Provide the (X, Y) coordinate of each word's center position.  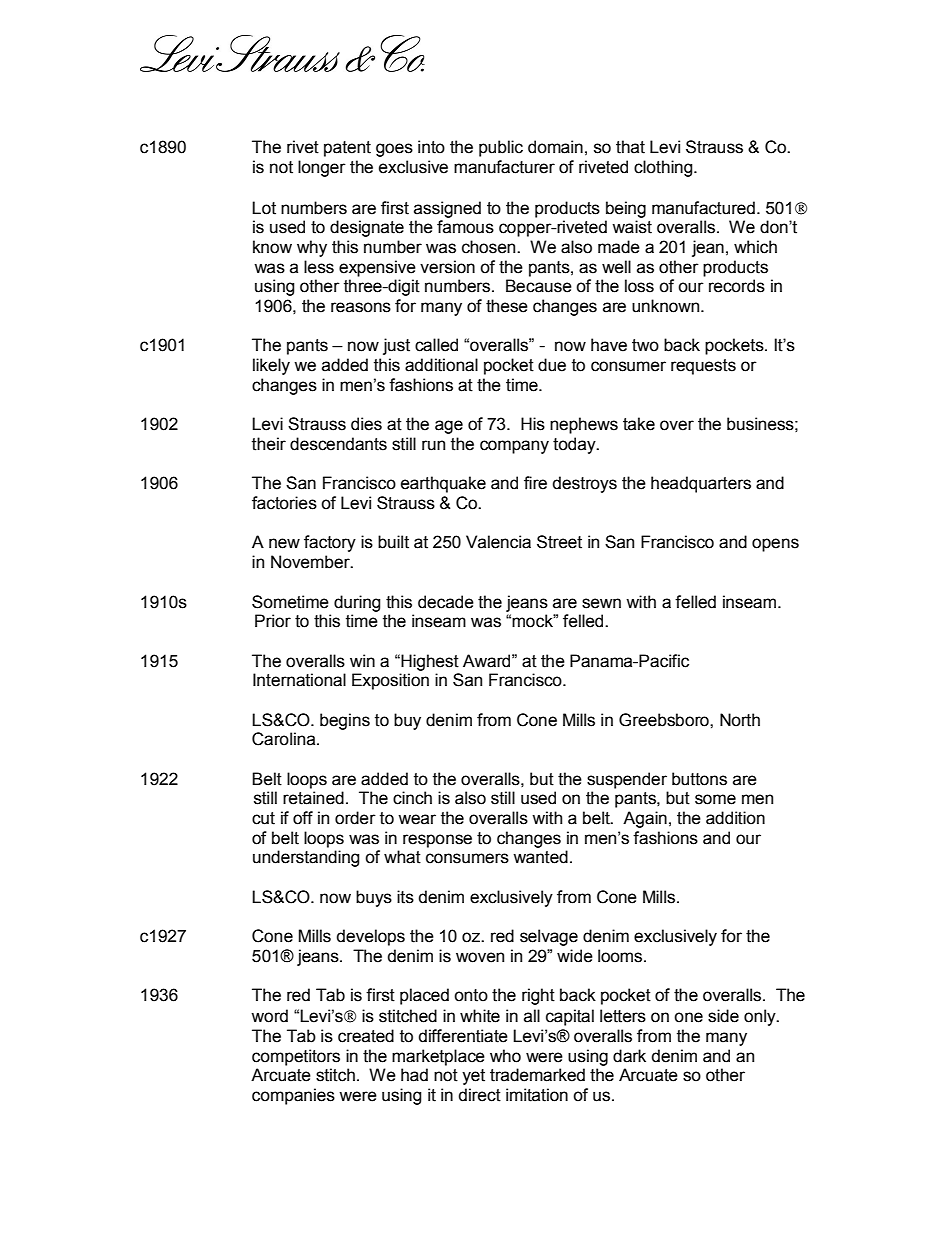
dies (366, 424)
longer (322, 168)
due (552, 365)
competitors (296, 1057)
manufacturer (504, 167)
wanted (540, 857)
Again (645, 819)
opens (775, 545)
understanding (306, 858)
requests (703, 367)
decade (446, 602)
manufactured (703, 208)
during (357, 603)
